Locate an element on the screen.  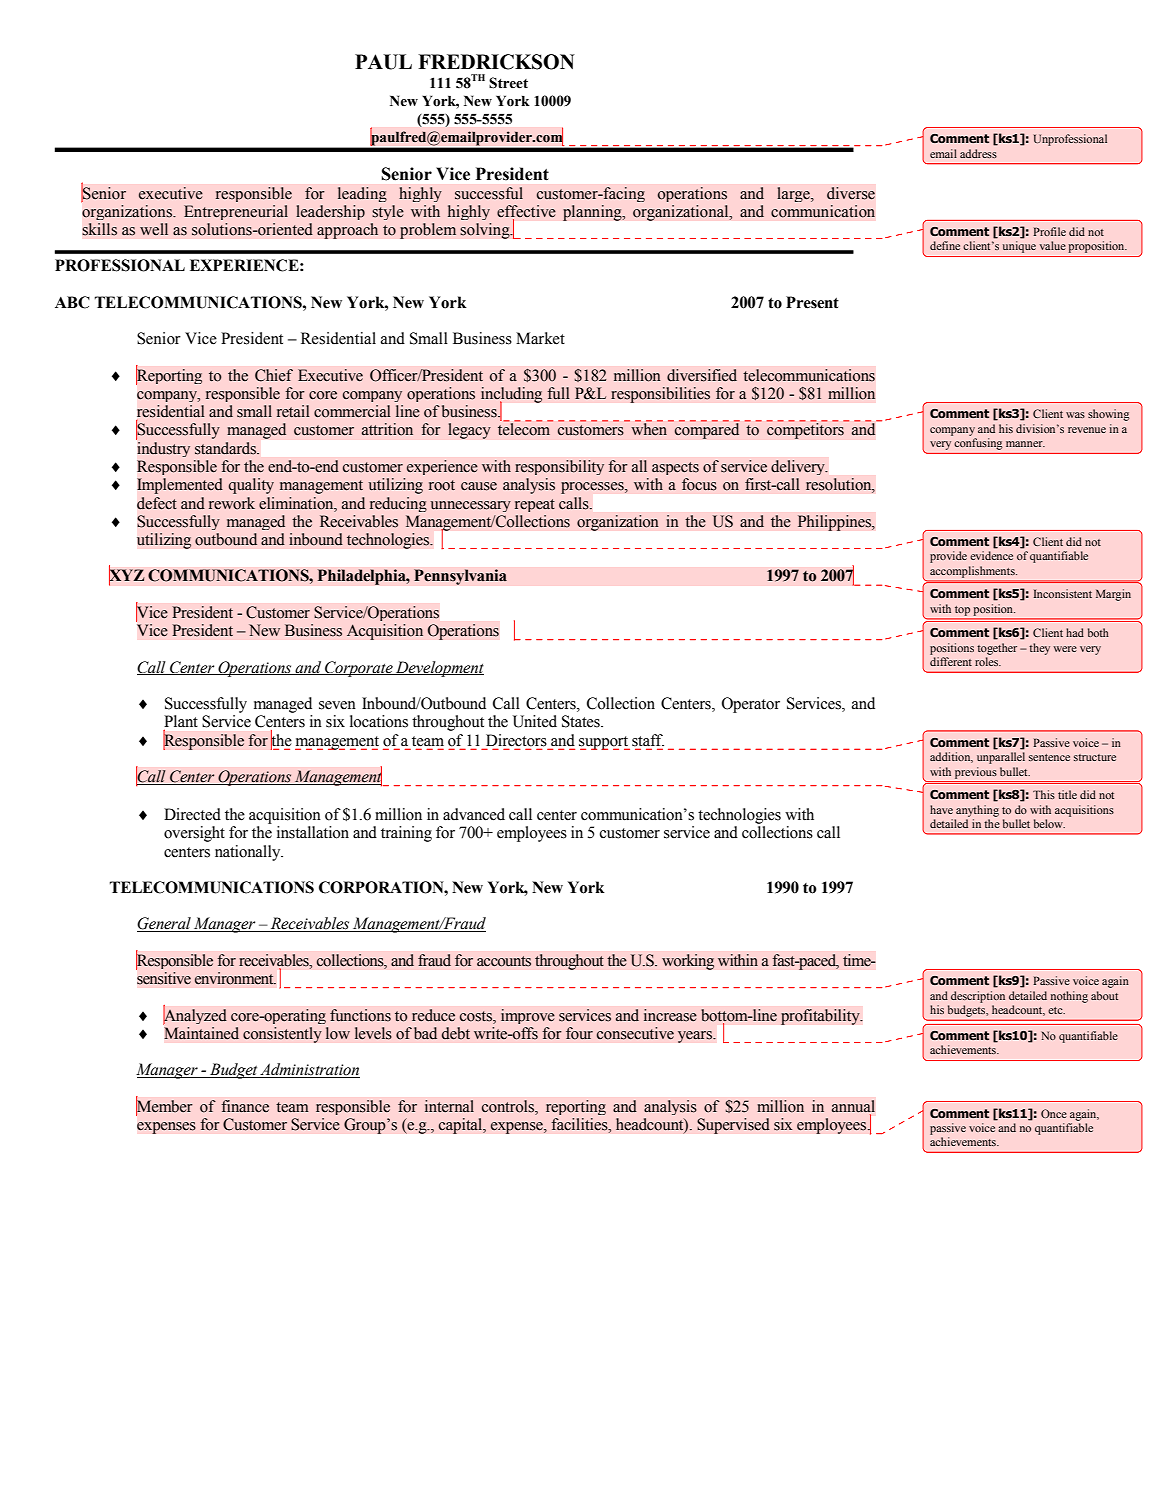
manner is located at coordinates (1025, 444).
